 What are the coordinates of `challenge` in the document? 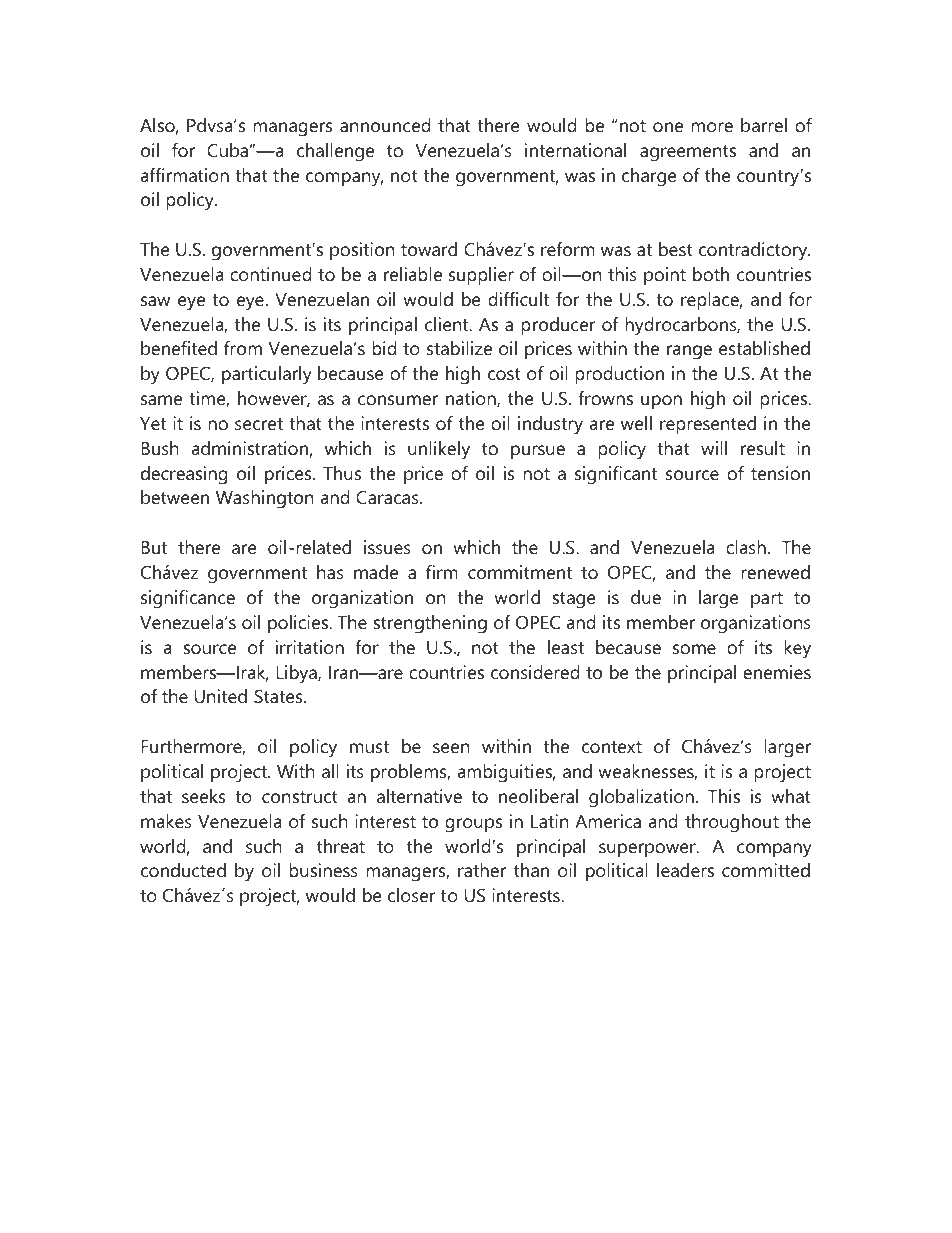 It's located at (335, 152).
